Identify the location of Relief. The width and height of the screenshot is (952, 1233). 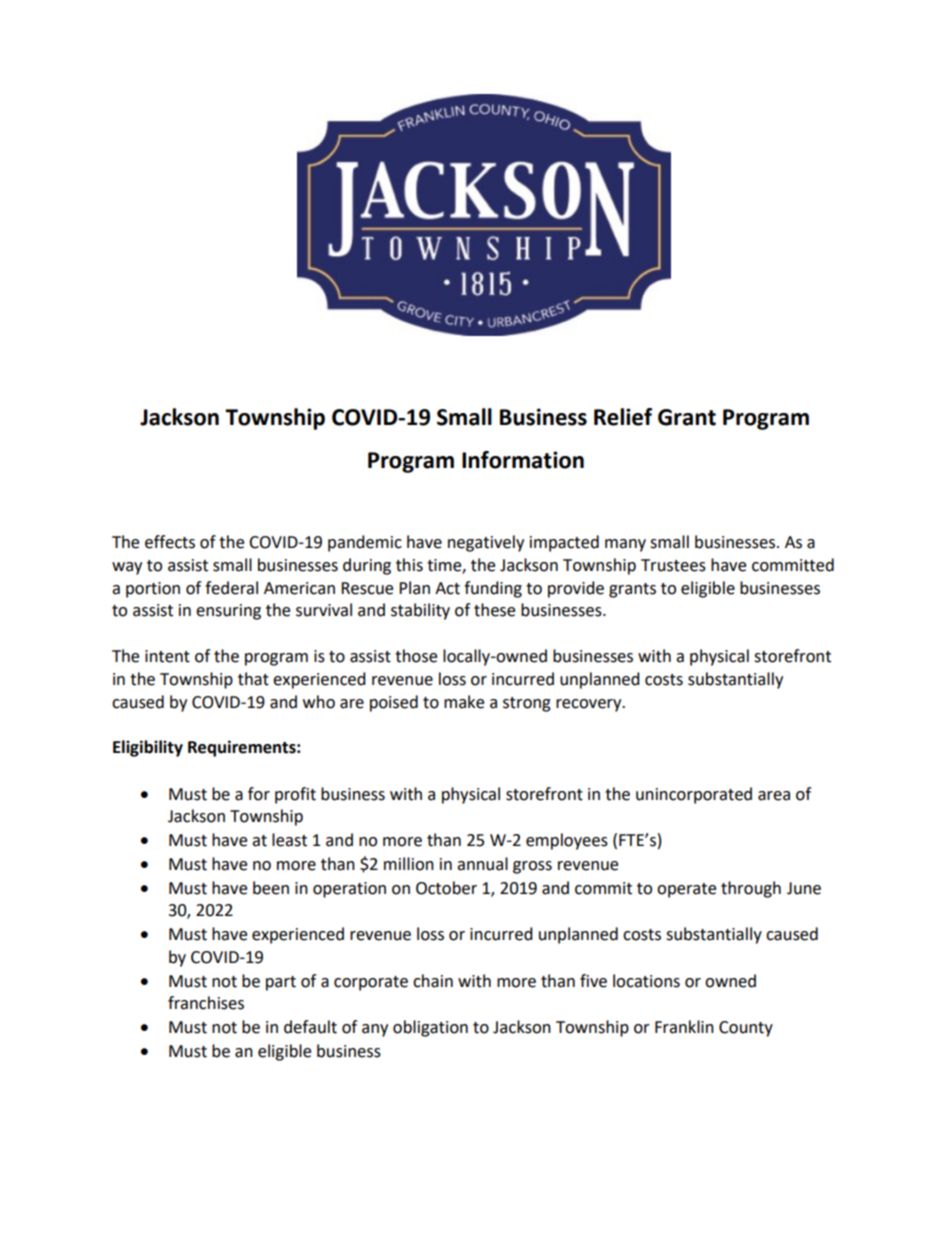
(623, 417).
